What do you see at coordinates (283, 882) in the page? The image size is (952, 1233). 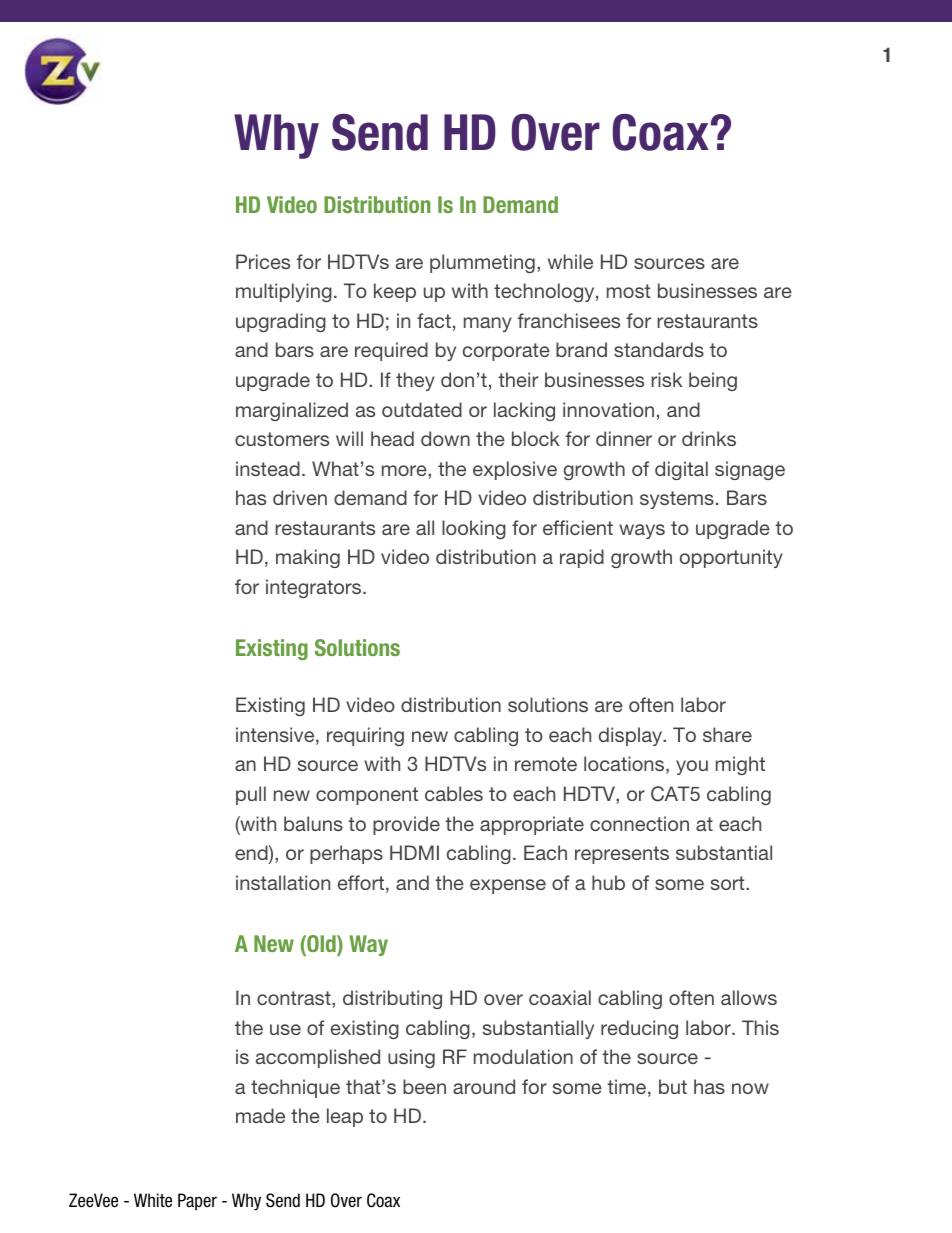 I see `installation` at bounding box center [283, 882].
